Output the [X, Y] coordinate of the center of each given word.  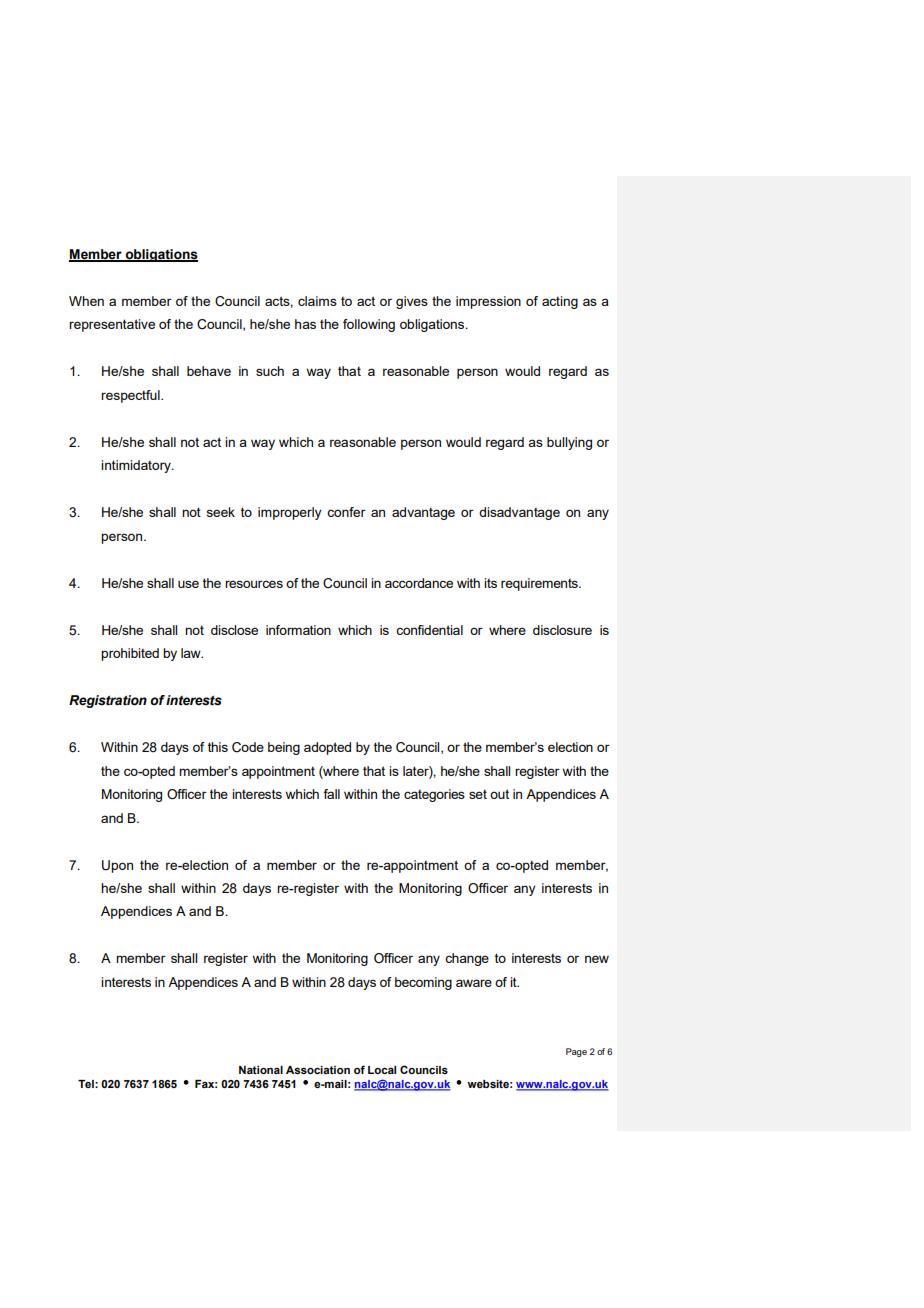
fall [331, 794]
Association [318, 1070]
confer [346, 512]
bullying [569, 443]
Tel [87, 1084]
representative [112, 325]
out [499, 794]
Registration [108, 701]
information [298, 630]
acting [560, 302]
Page [576, 1052]
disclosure [562, 630]
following [369, 325]
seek [221, 512]
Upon [117, 866]
